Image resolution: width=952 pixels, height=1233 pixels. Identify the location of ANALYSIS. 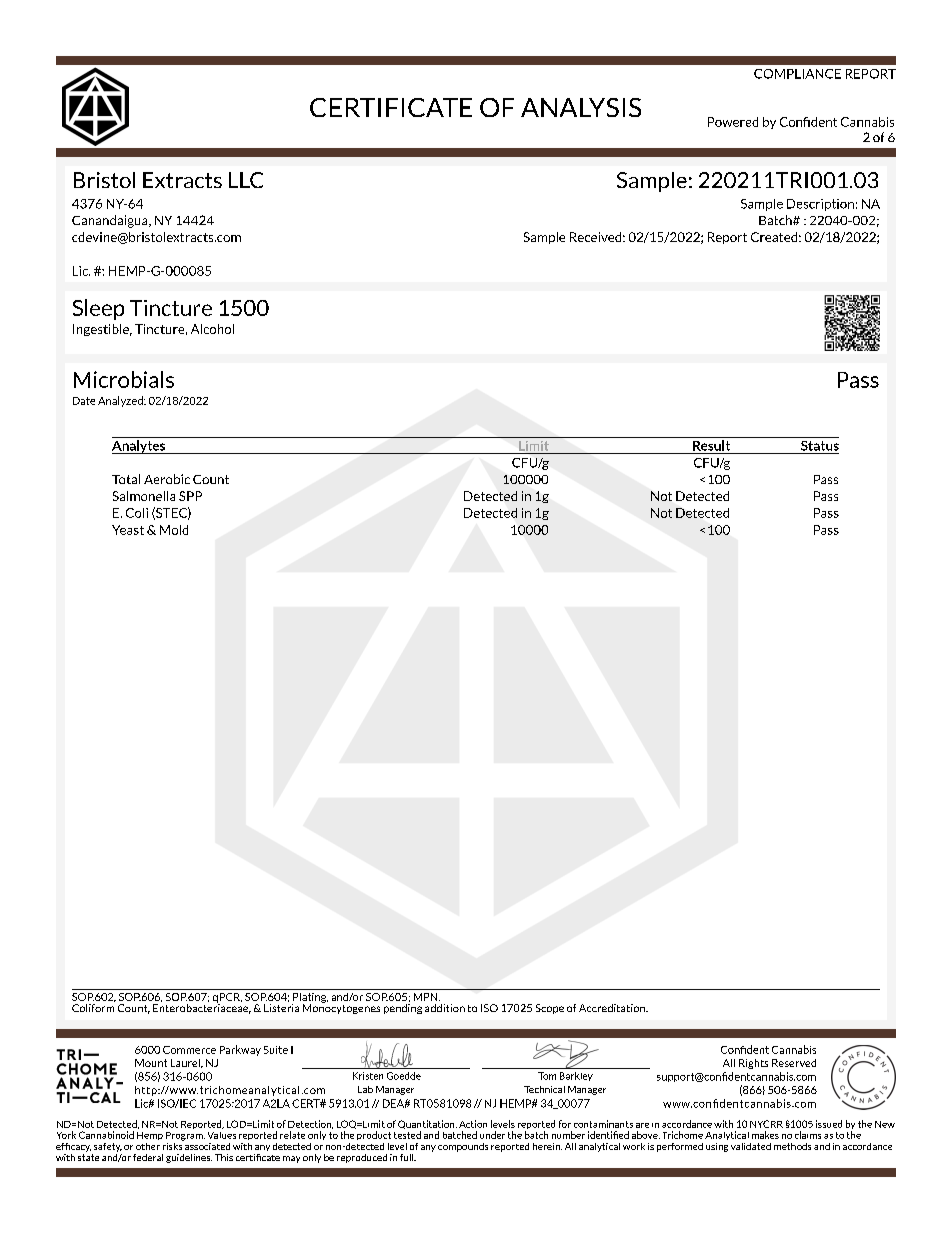
(581, 107).
